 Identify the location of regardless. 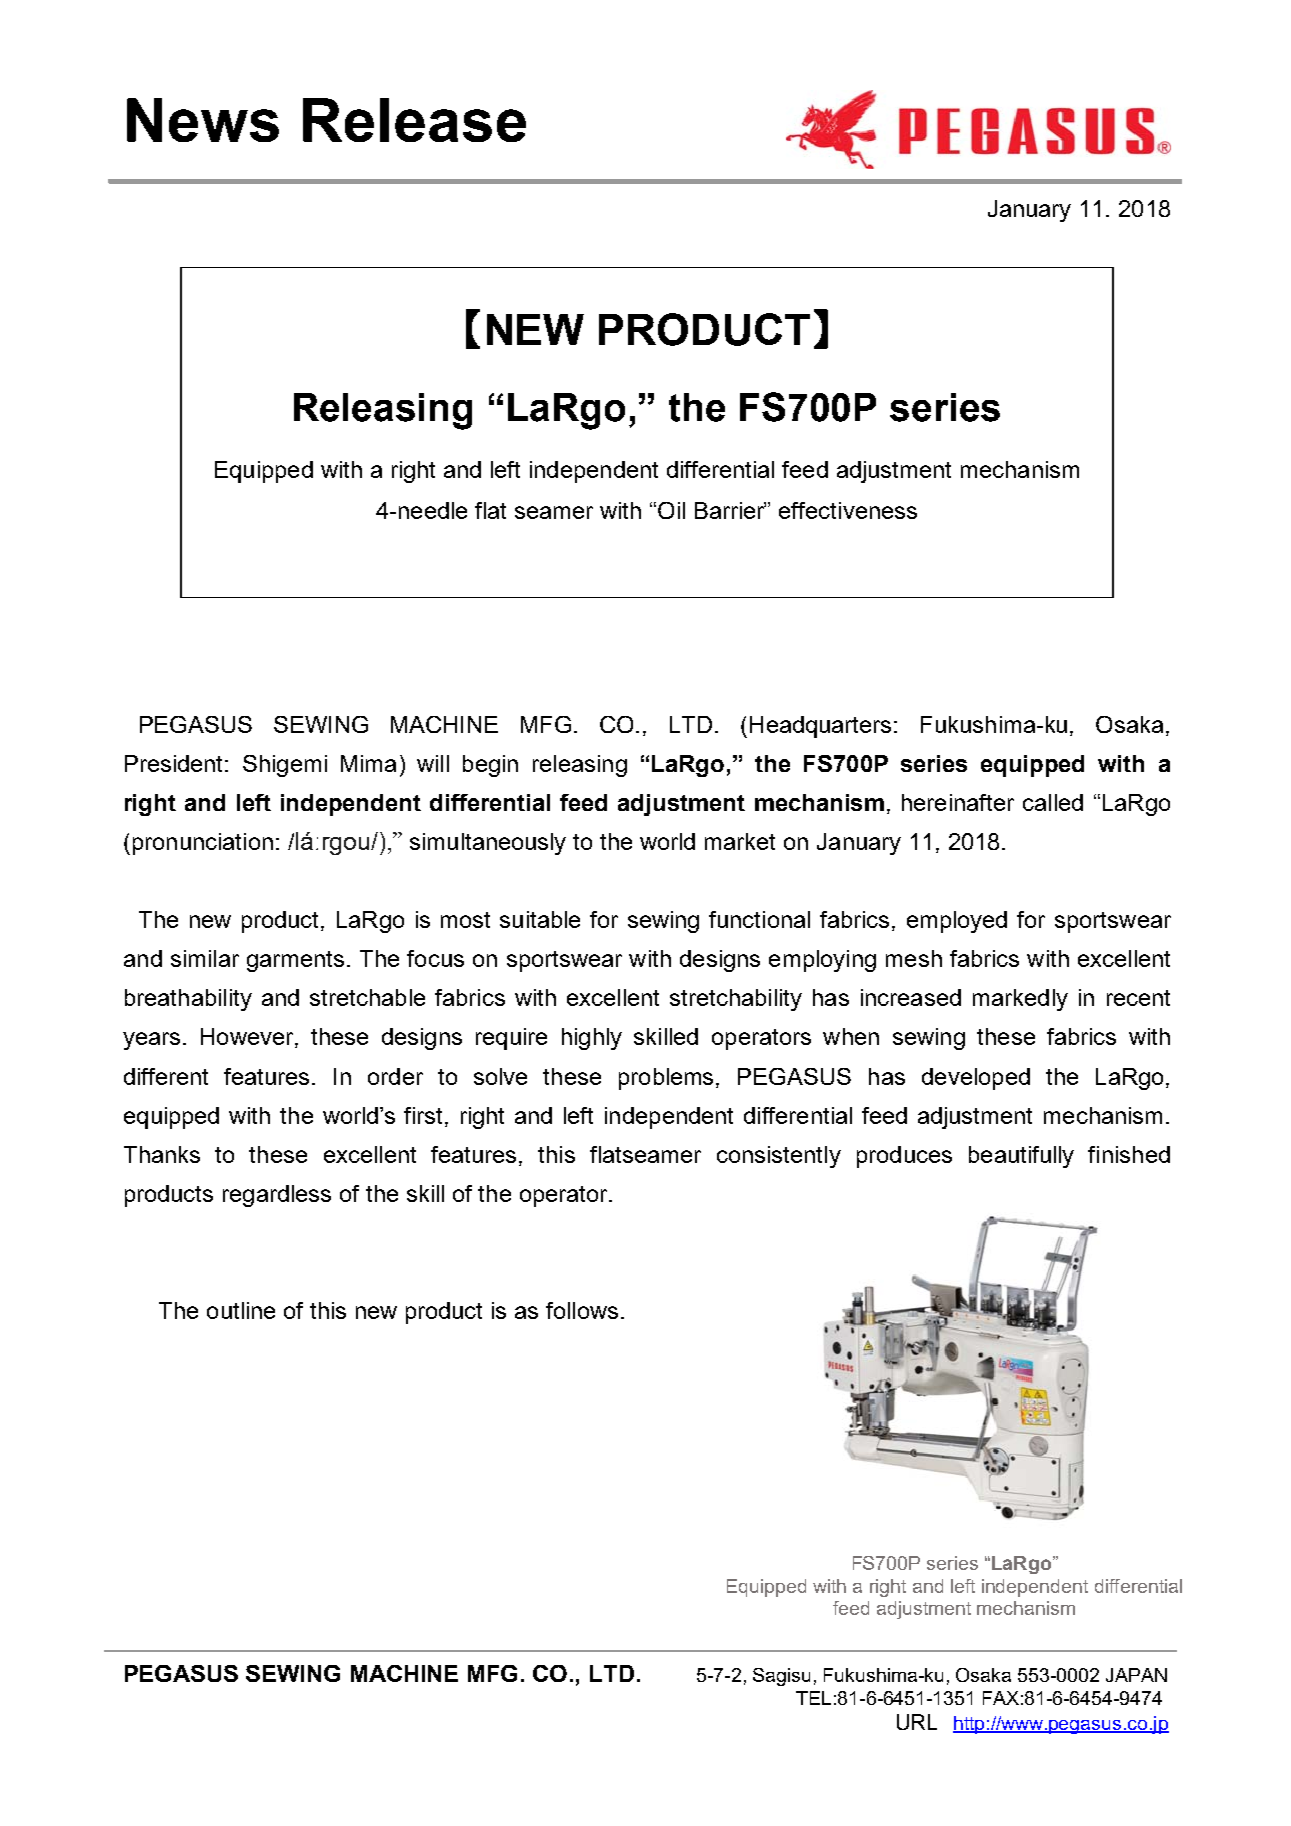
(277, 1196).
